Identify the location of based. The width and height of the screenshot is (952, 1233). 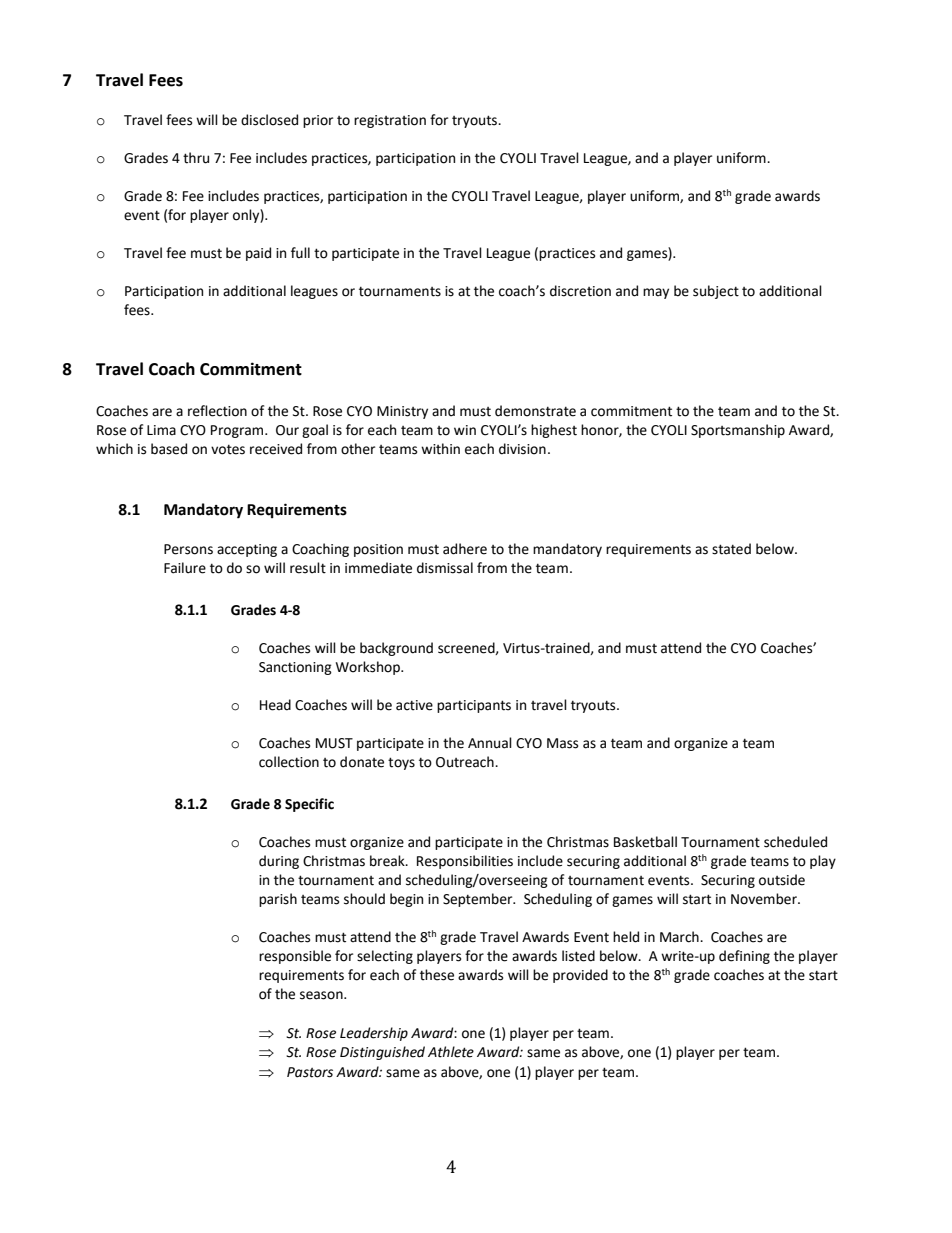
(169, 449).
